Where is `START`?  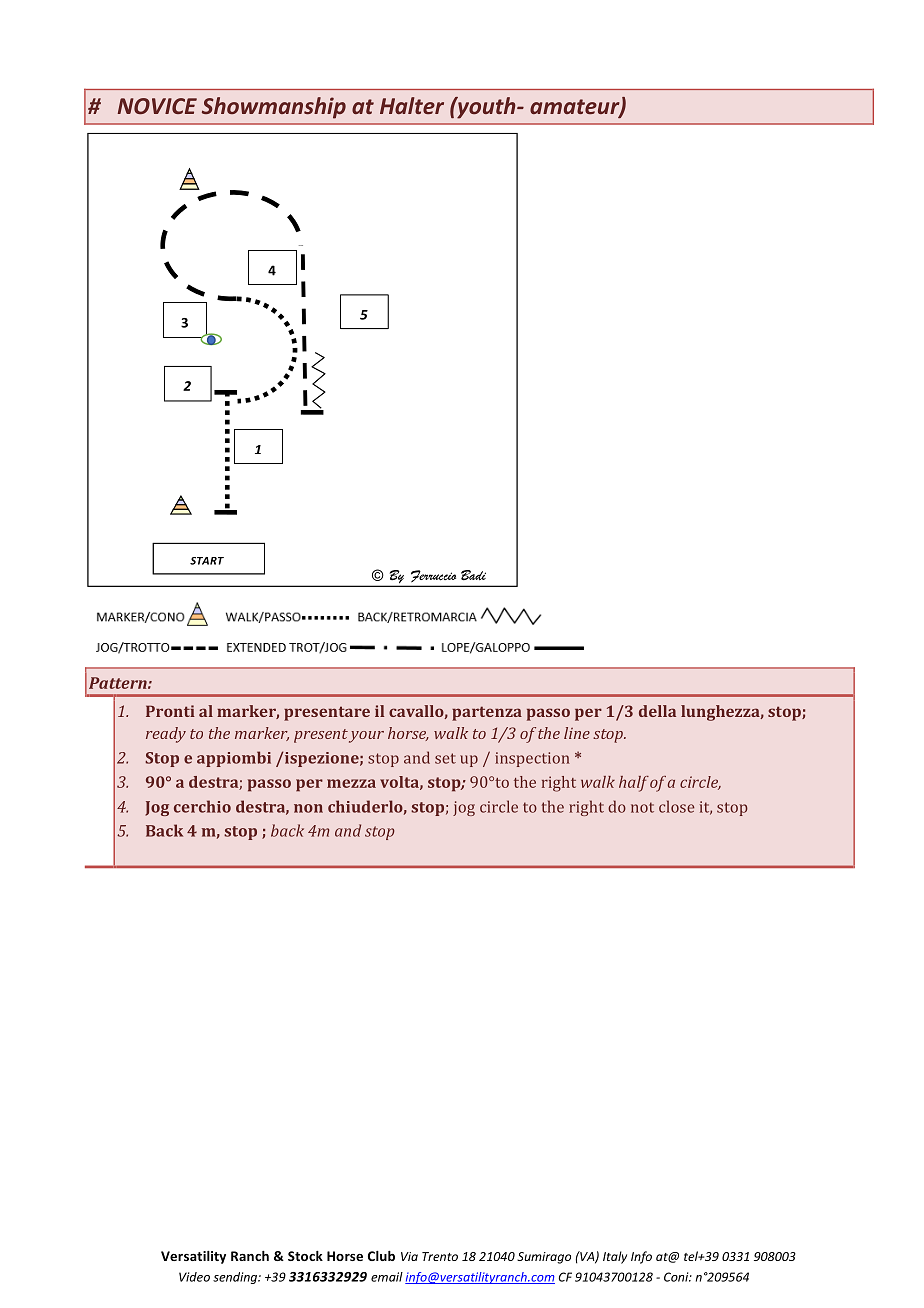 START is located at coordinates (207, 561).
